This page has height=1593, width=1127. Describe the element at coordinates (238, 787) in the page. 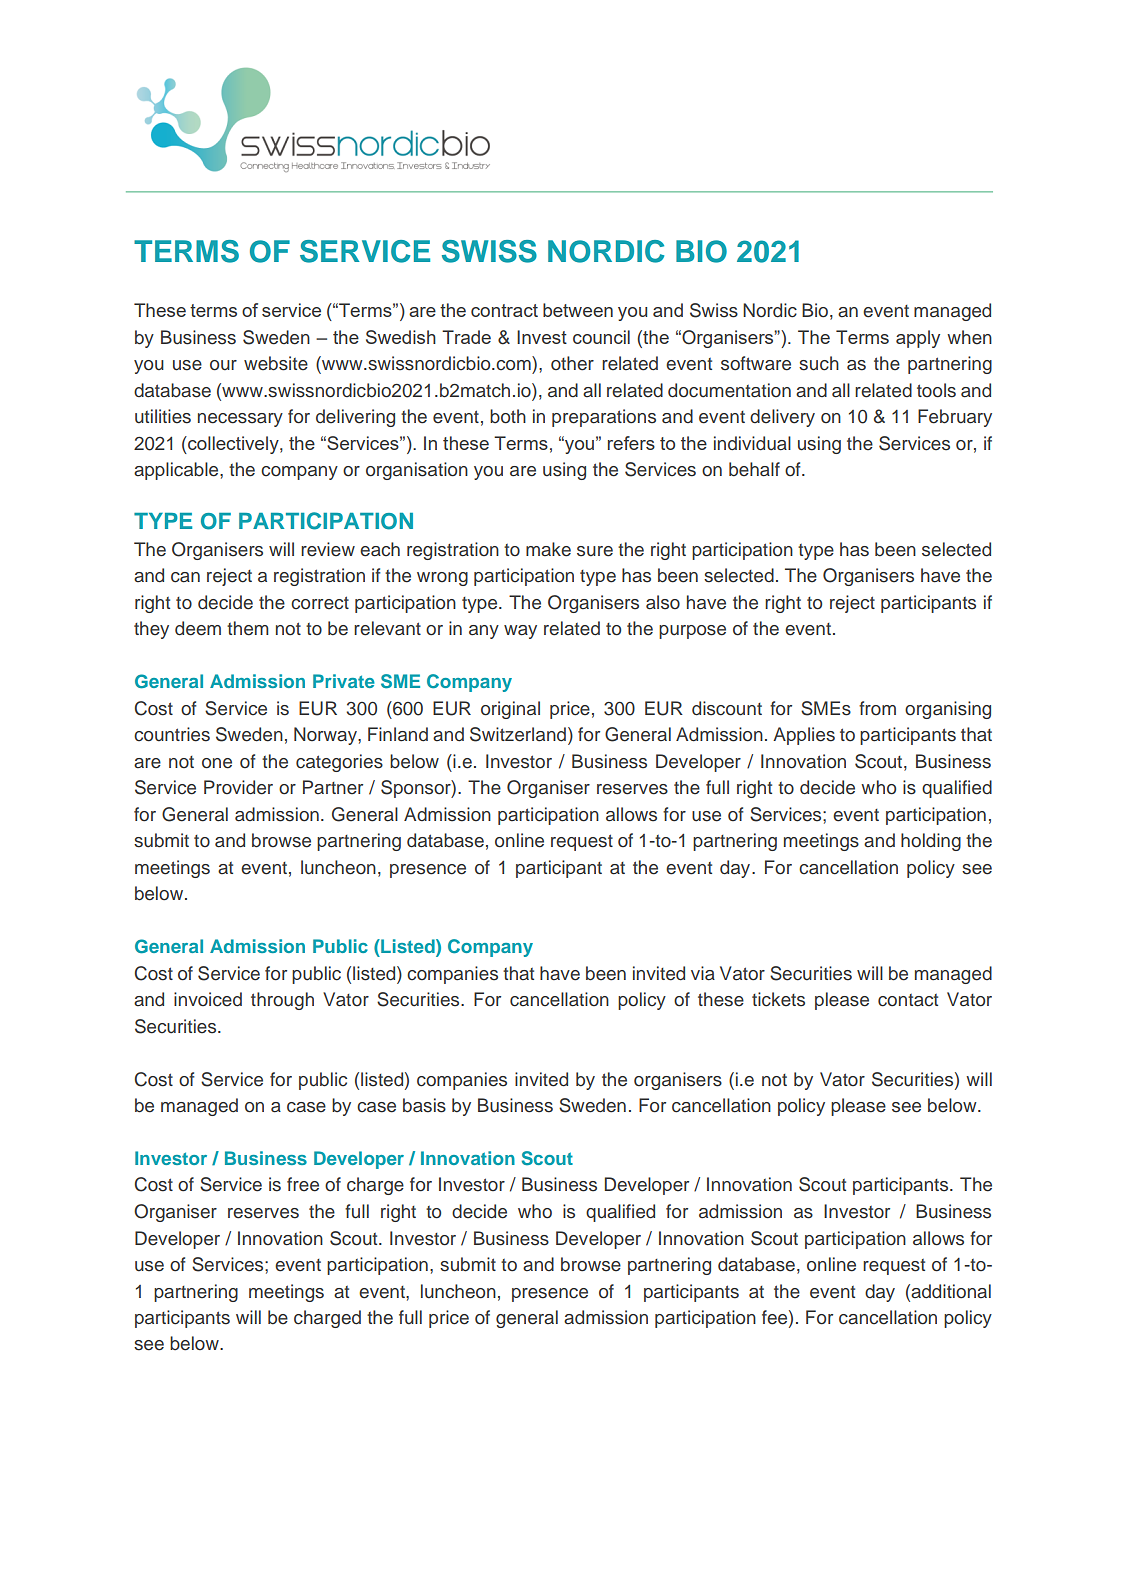

I see `Provider` at that location.
